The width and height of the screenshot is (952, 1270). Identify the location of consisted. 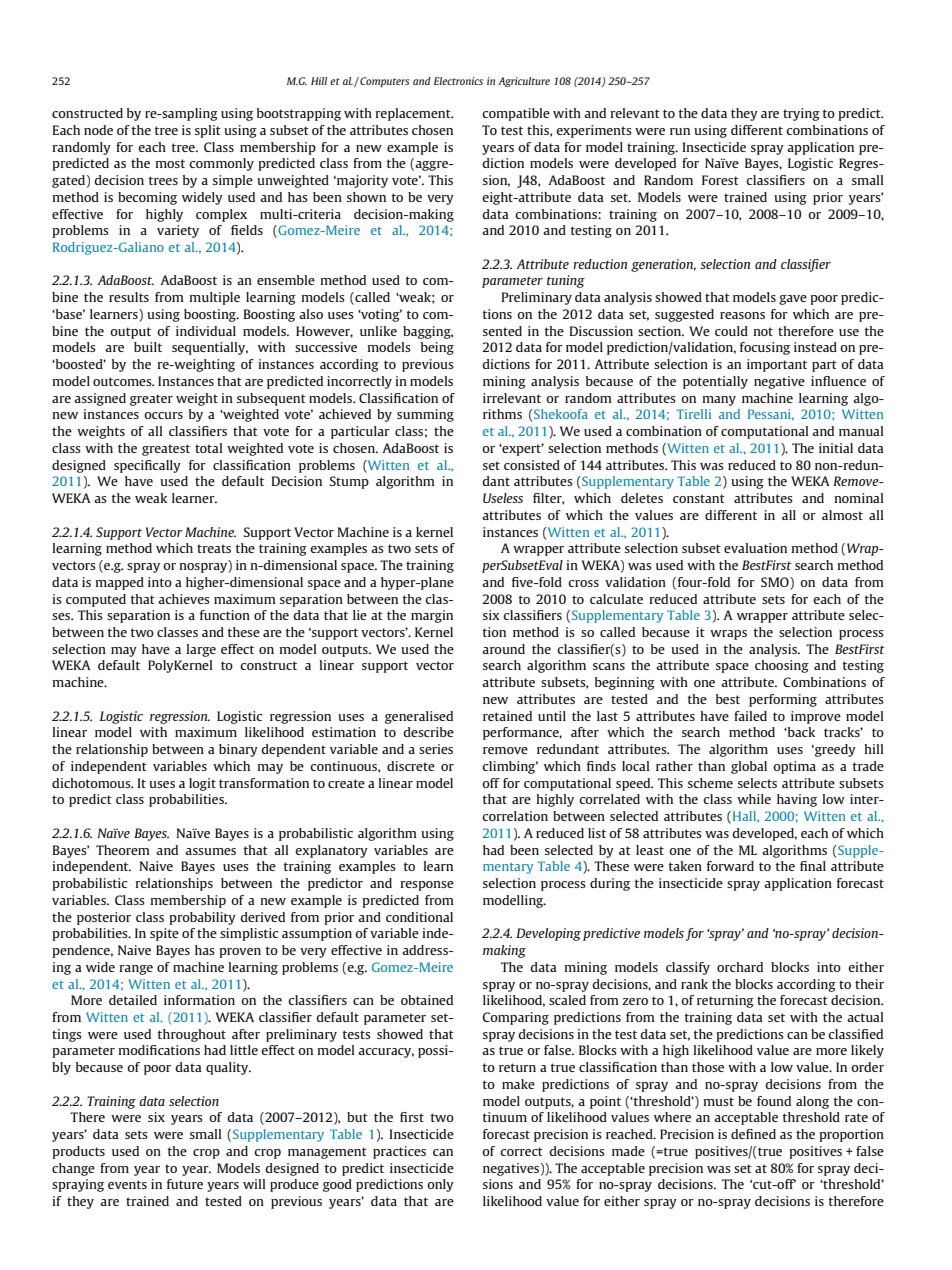
(532, 465).
